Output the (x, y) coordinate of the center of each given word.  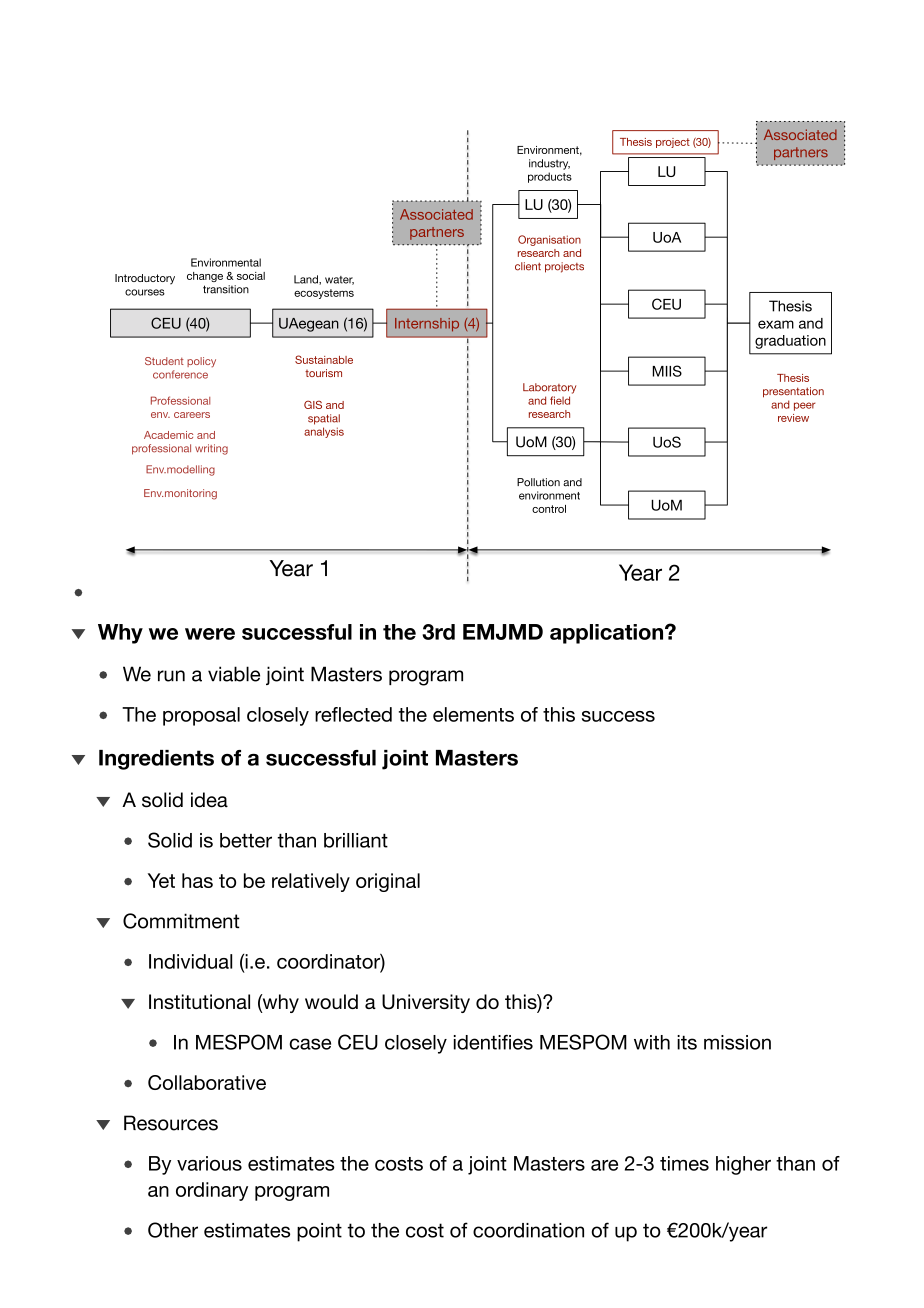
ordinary (212, 1191)
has (197, 880)
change (205, 277)
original (388, 882)
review (793, 418)
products (550, 177)
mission (737, 1042)
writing (211, 449)
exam (776, 324)
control (549, 509)
